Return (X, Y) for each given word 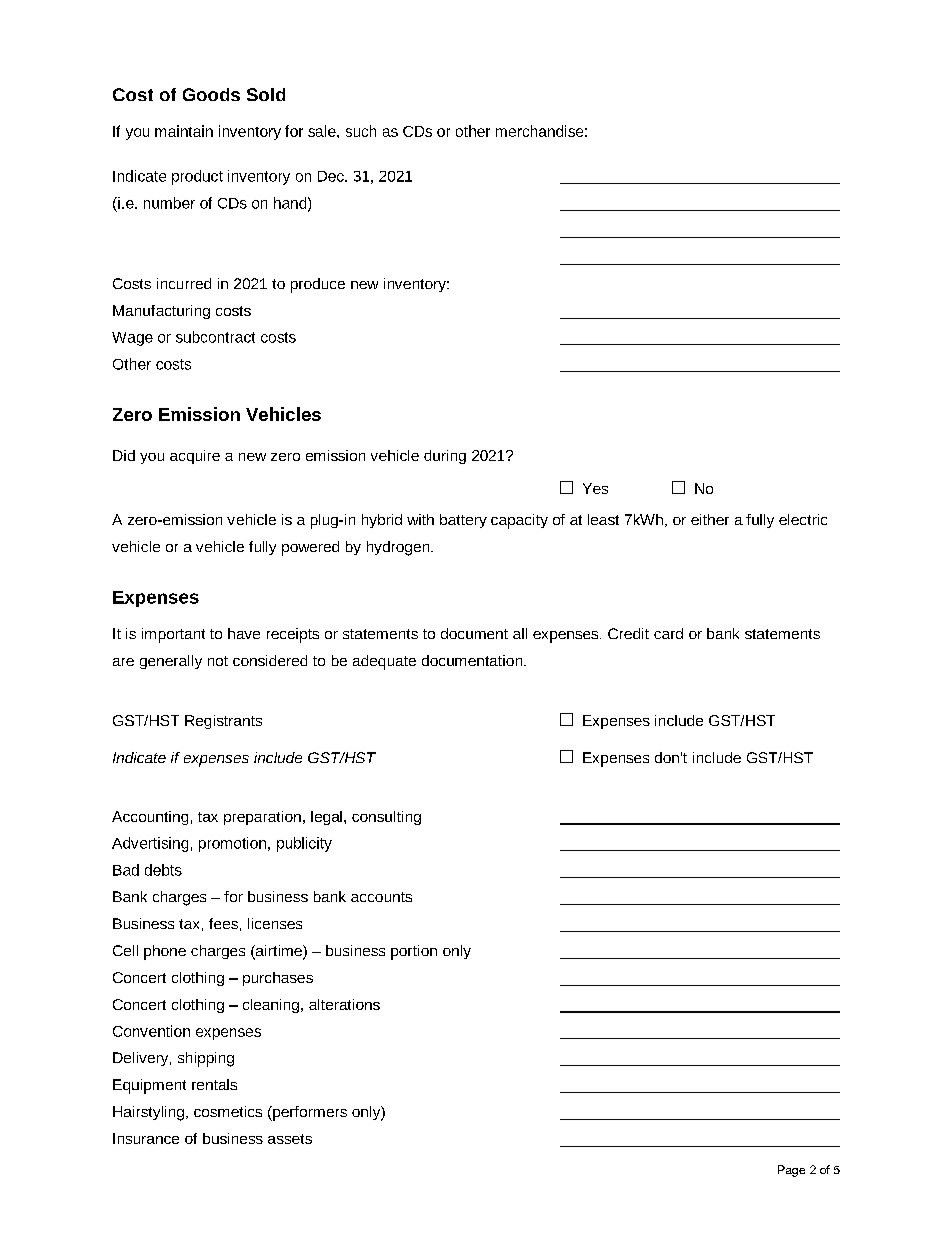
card (668, 633)
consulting (386, 818)
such (361, 131)
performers (309, 1113)
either (710, 519)
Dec (332, 176)
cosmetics (228, 1111)
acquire (195, 457)
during (445, 457)
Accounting (150, 818)
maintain (184, 131)
